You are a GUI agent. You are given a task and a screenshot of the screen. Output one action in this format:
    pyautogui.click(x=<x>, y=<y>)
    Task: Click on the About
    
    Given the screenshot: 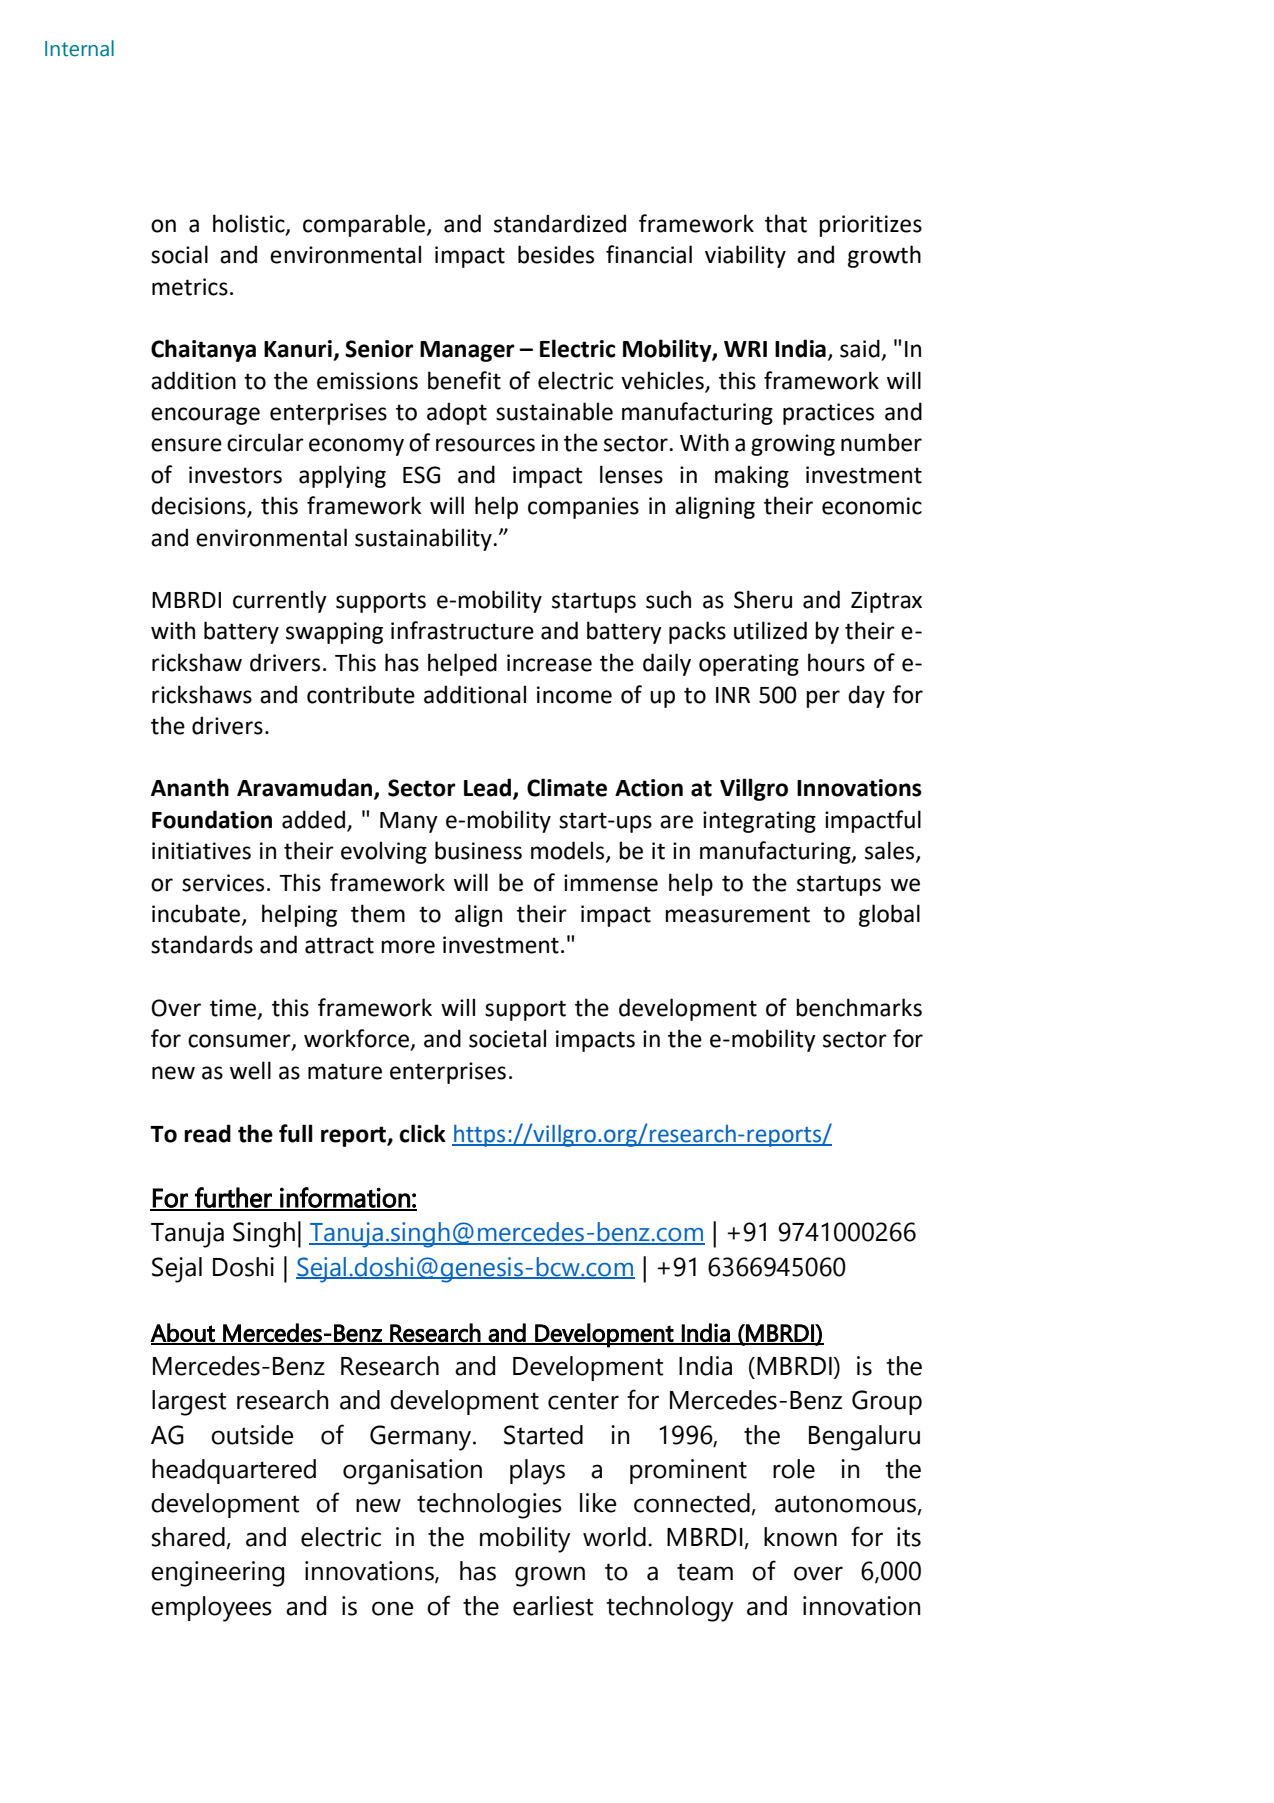 What is the action you would take?
    pyautogui.click(x=183, y=1333)
